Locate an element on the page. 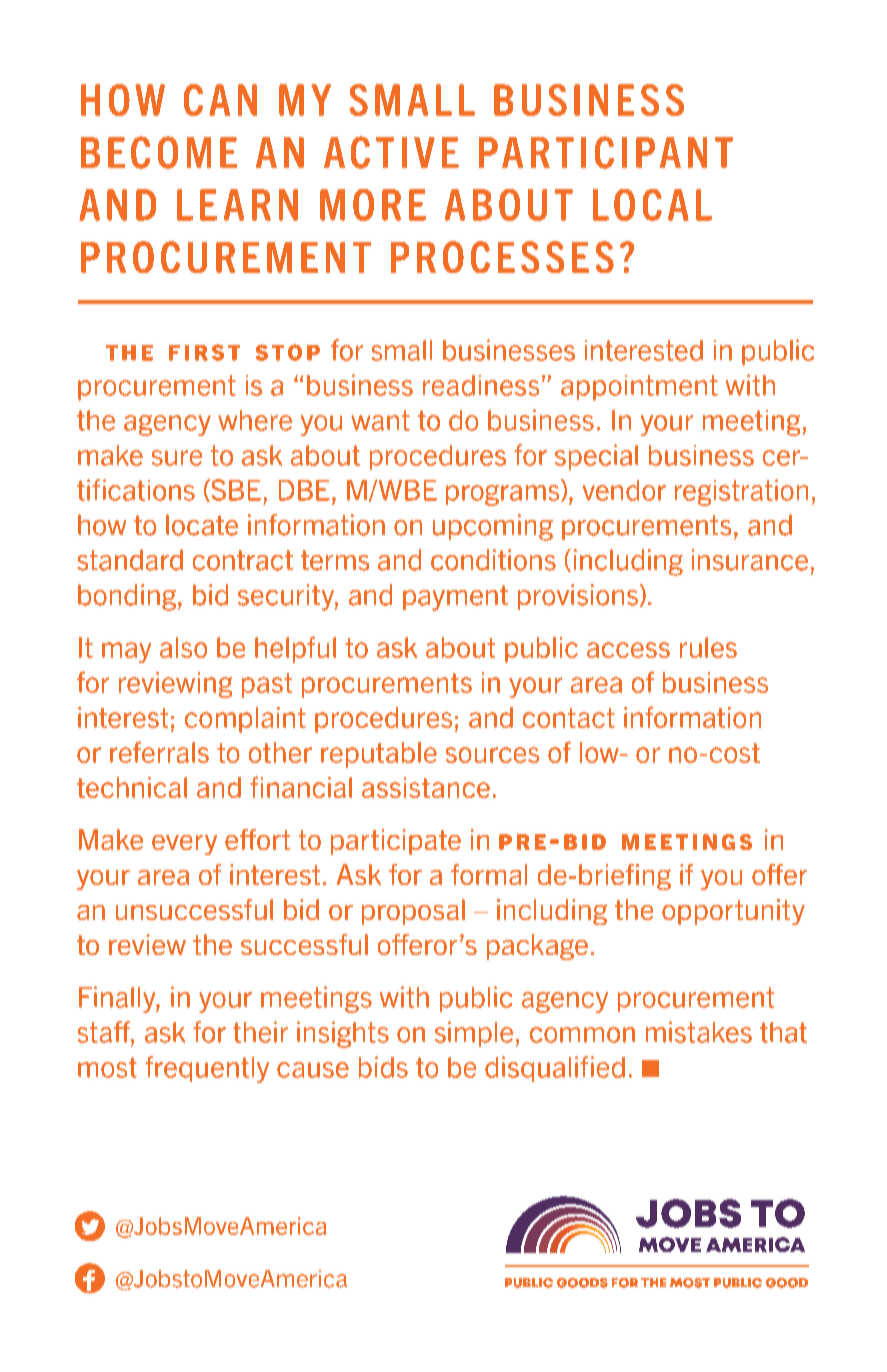 The height and width of the image is (1372, 887). ARN is located at coordinates (261, 205).
